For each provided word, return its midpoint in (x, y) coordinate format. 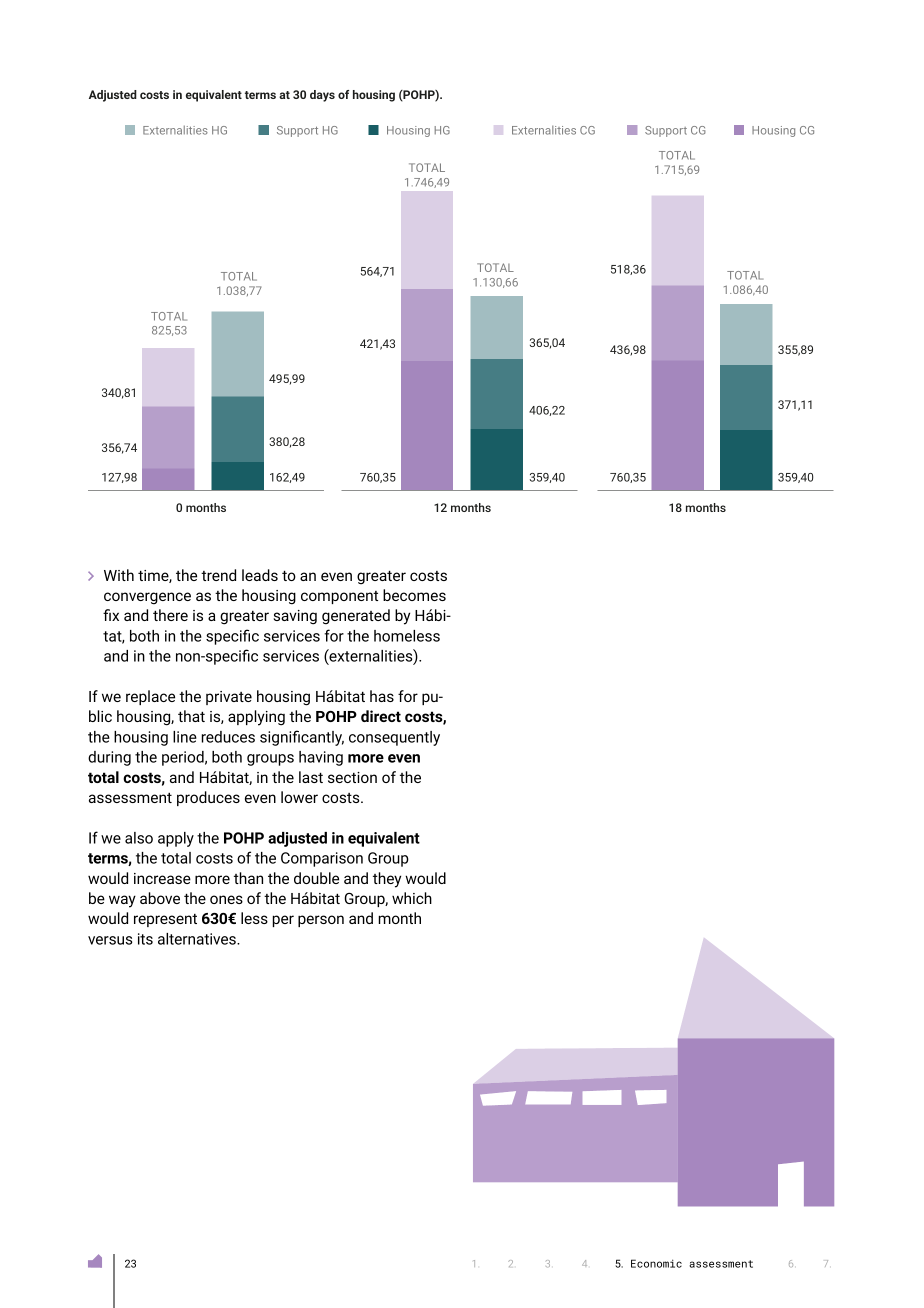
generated (356, 617)
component (339, 597)
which (412, 898)
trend (218, 575)
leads (260, 575)
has (382, 696)
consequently (394, 738)
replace (150, 697)
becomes (414, 595)
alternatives (198, 939)
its (145, 939)
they (387, 880)
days (322, 96)
